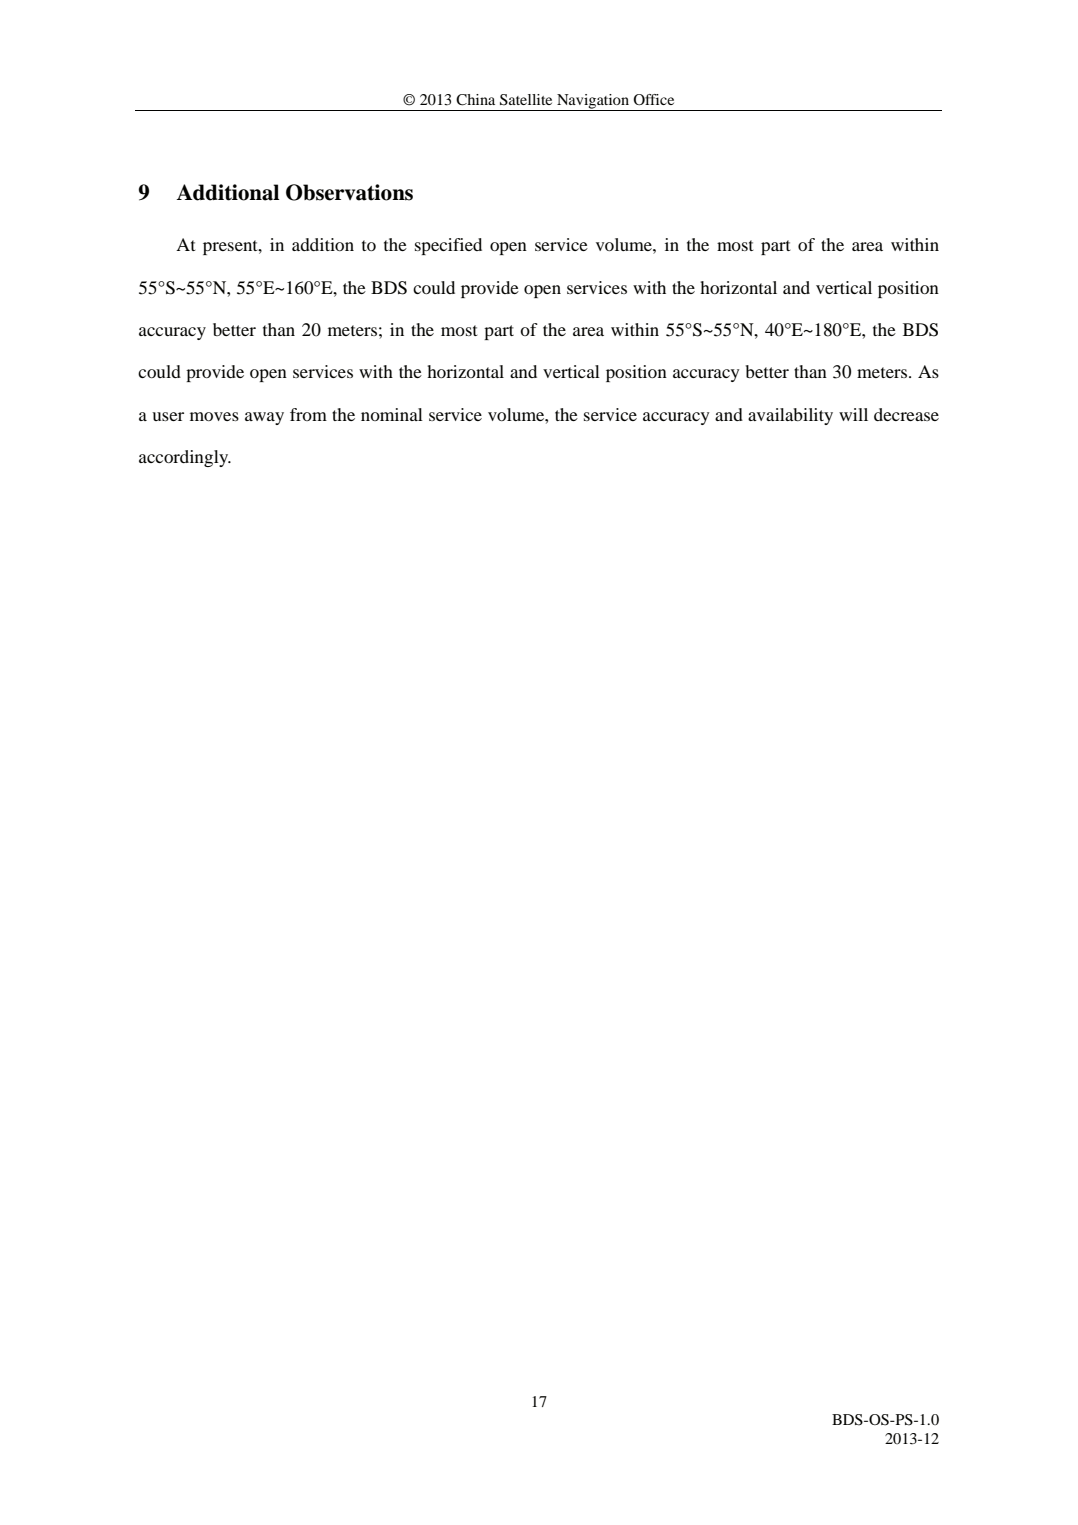  What do you see at coordinates (231, 247) in the page?
I see `present` at bounding box center [231, 247].
